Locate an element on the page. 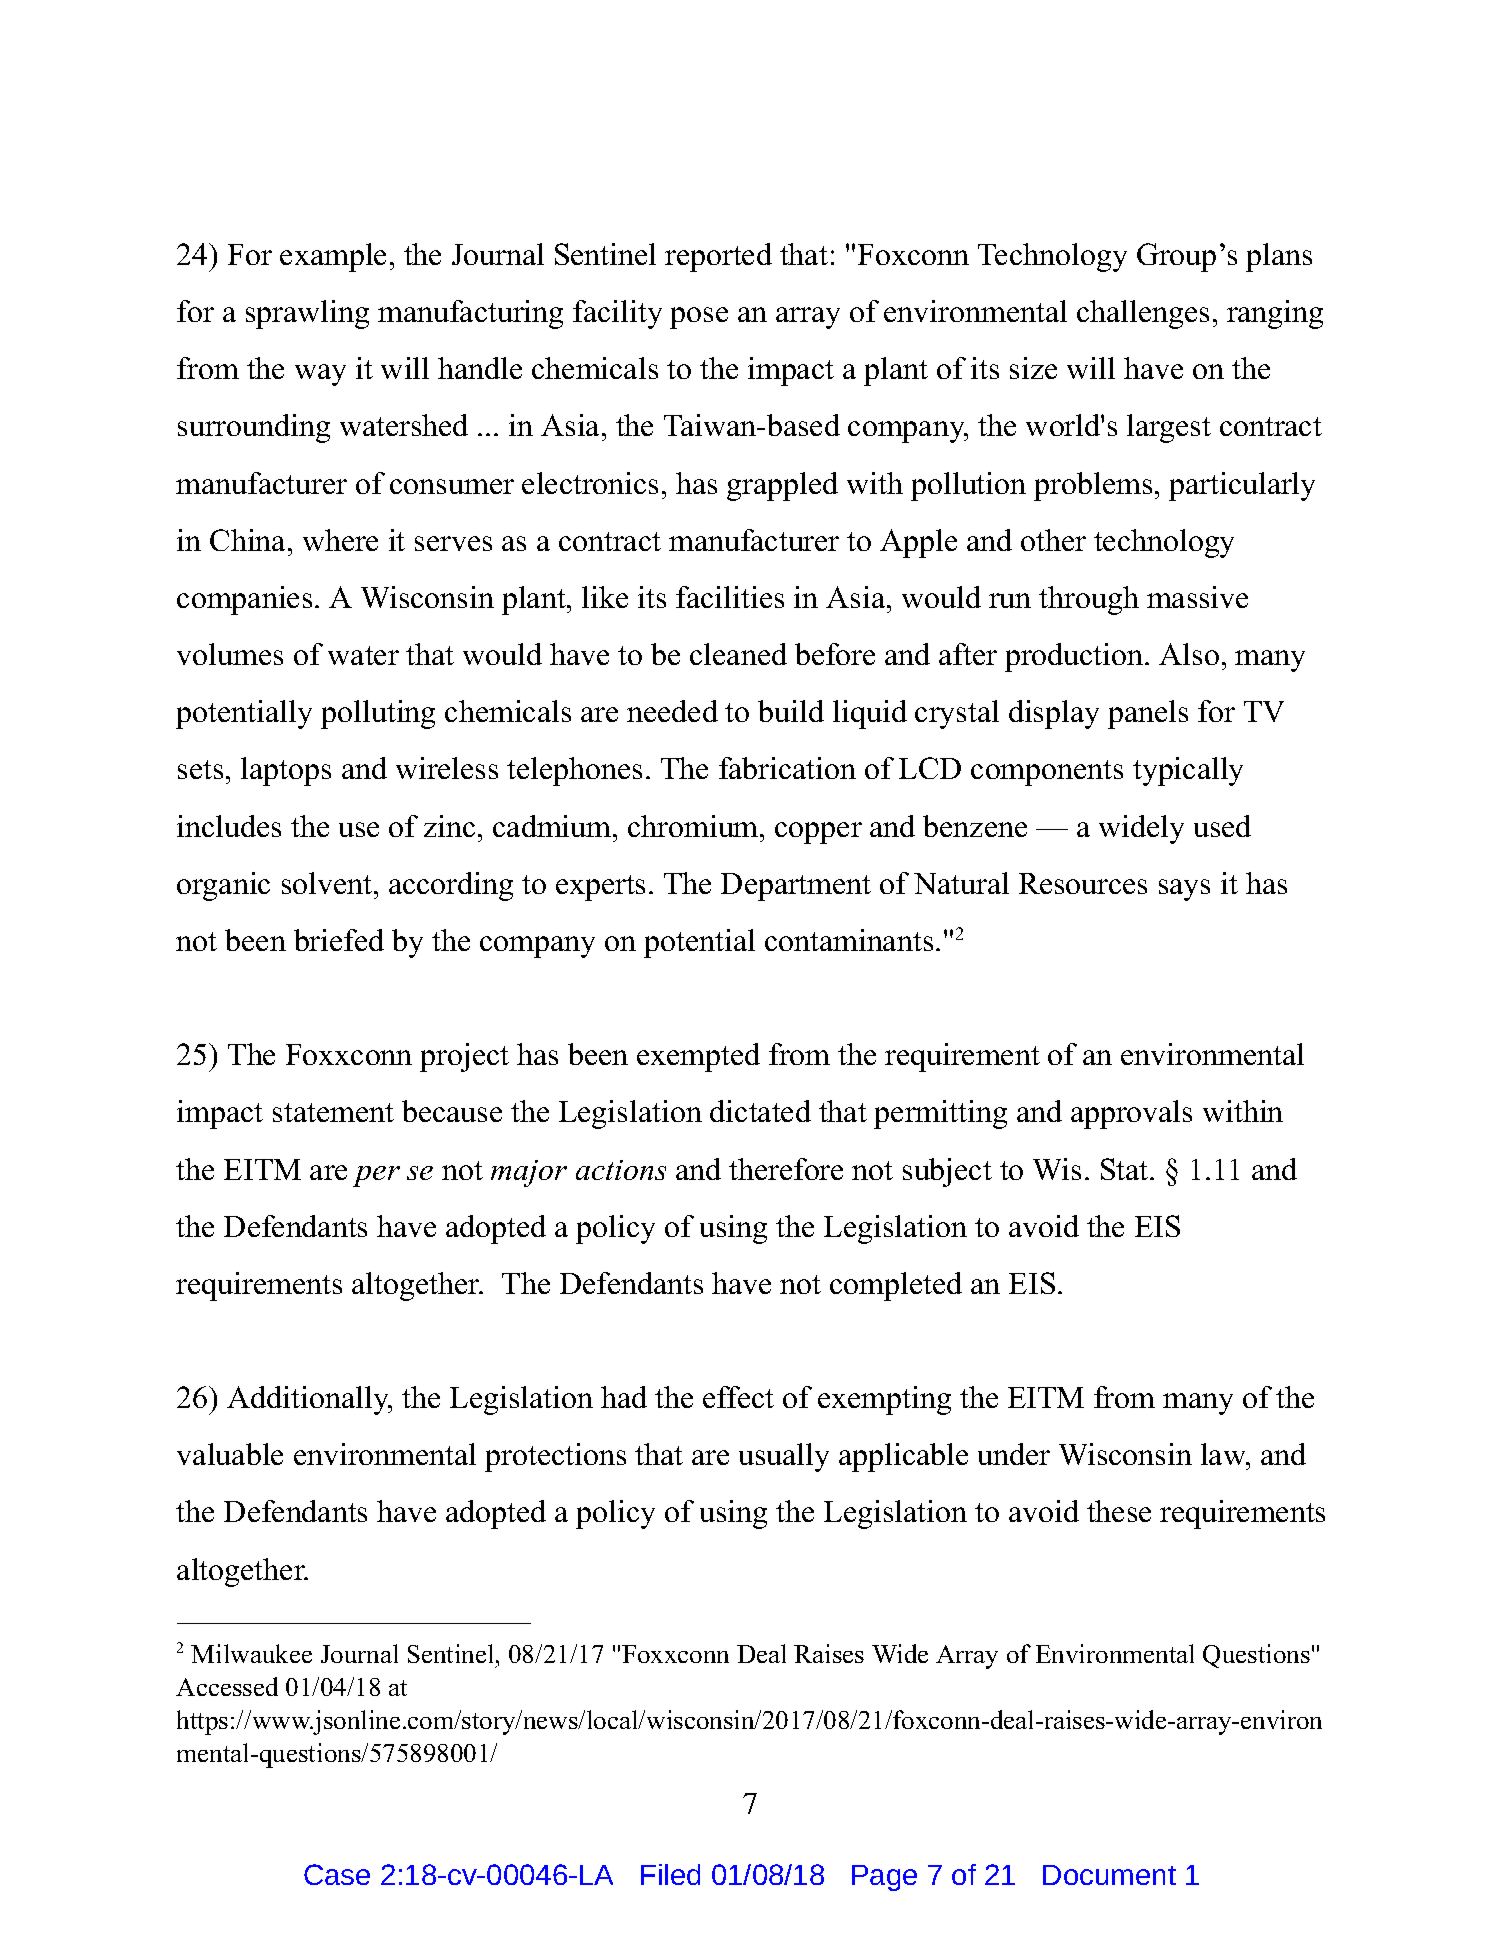 The height and width of the page is (1947, 1504). cleaned is located at coordinates (738, 654).
